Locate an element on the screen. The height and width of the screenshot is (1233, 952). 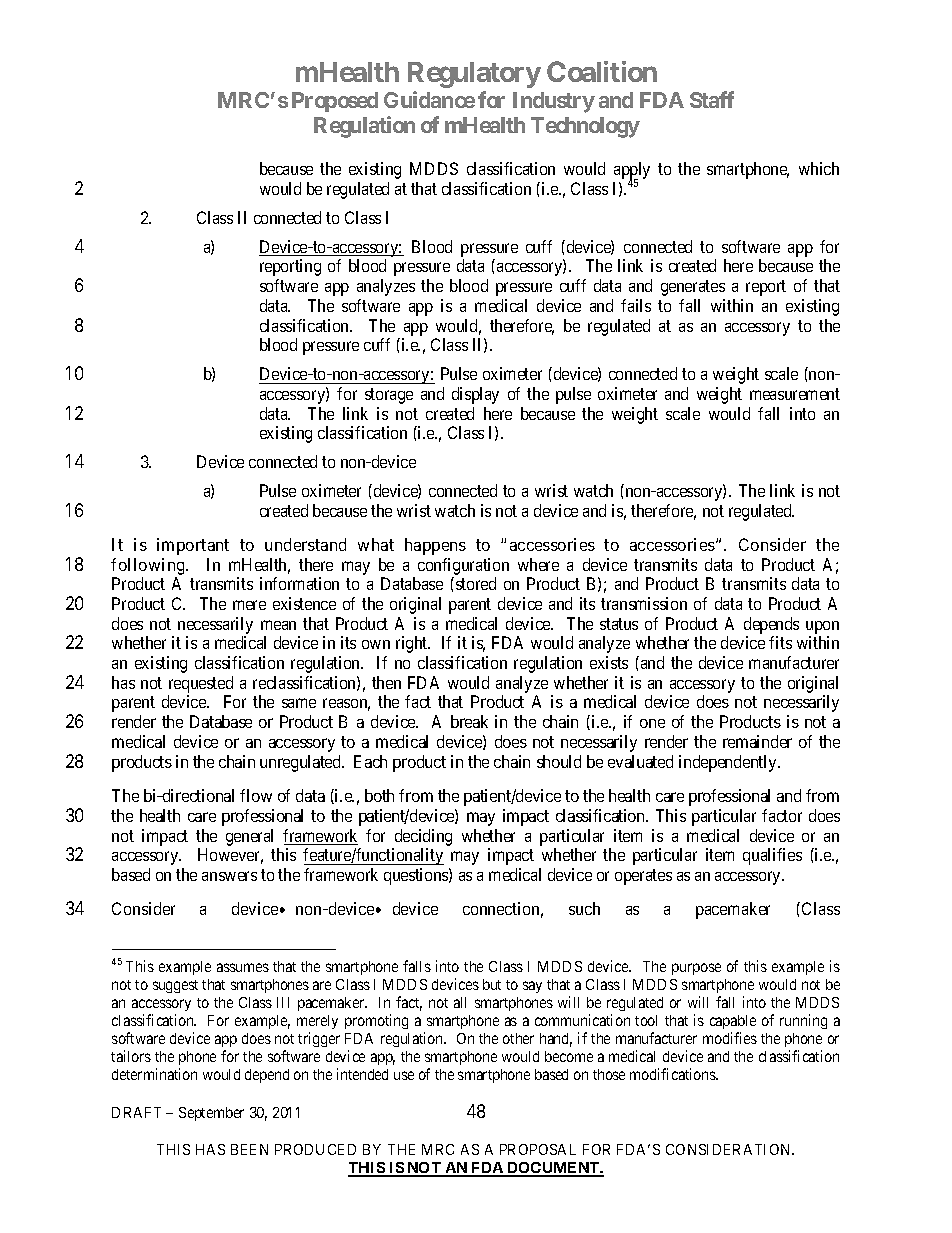
deciding is located at coordinates (422, 839).
